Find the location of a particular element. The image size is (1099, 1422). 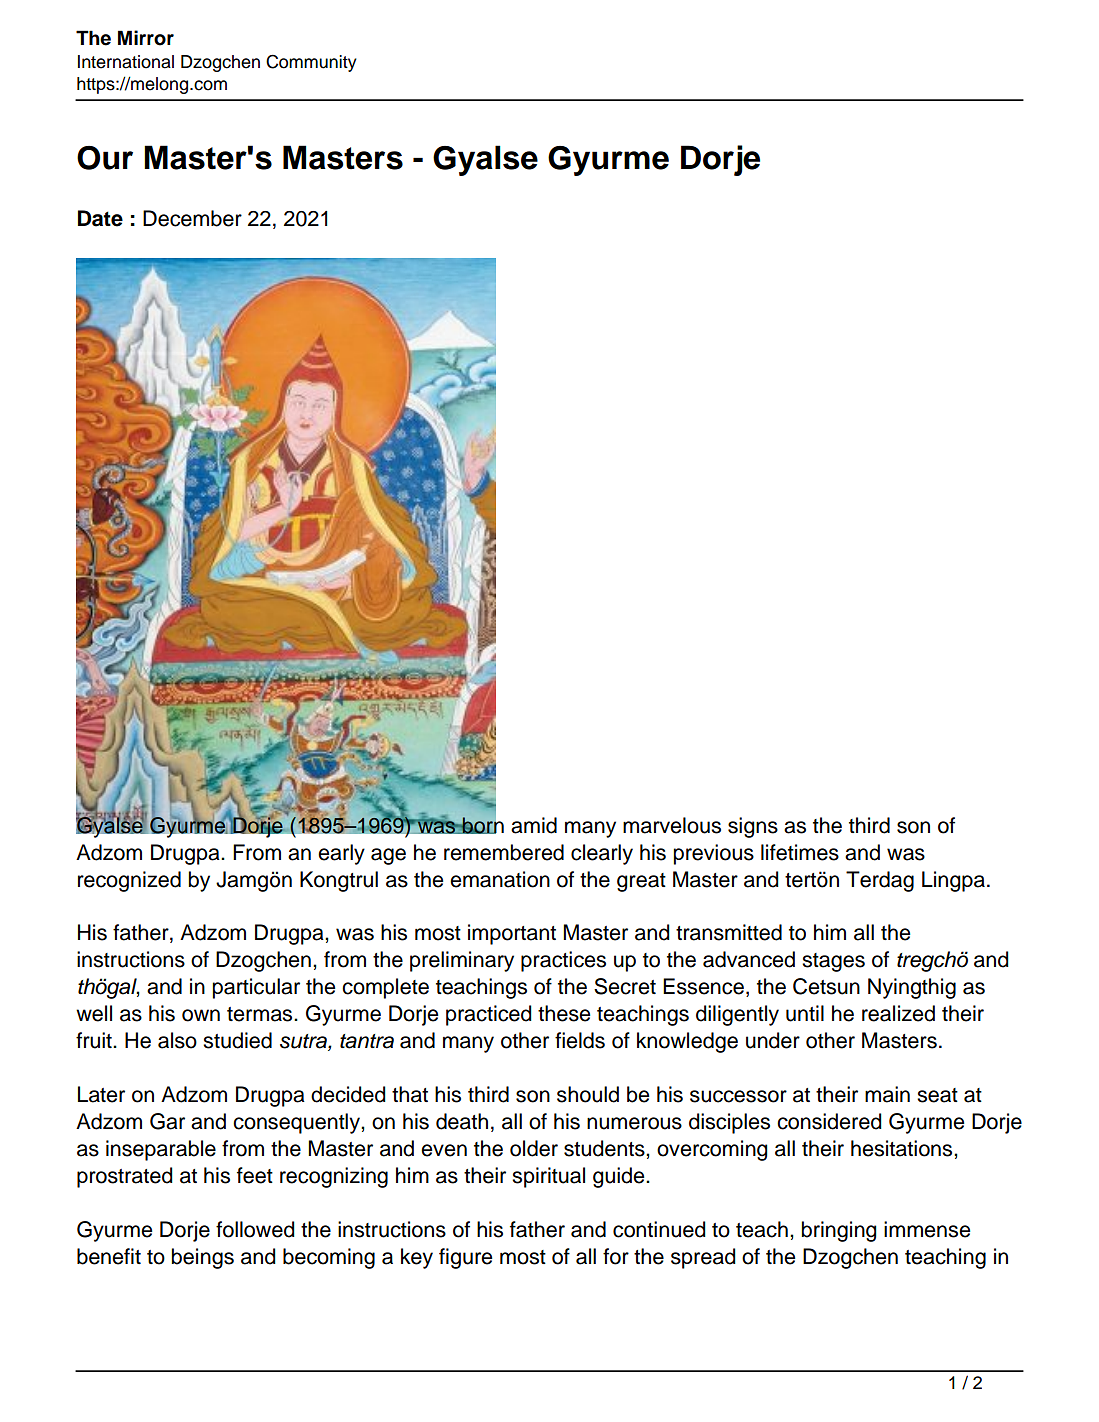

December is located at coordinates (192, 218).
